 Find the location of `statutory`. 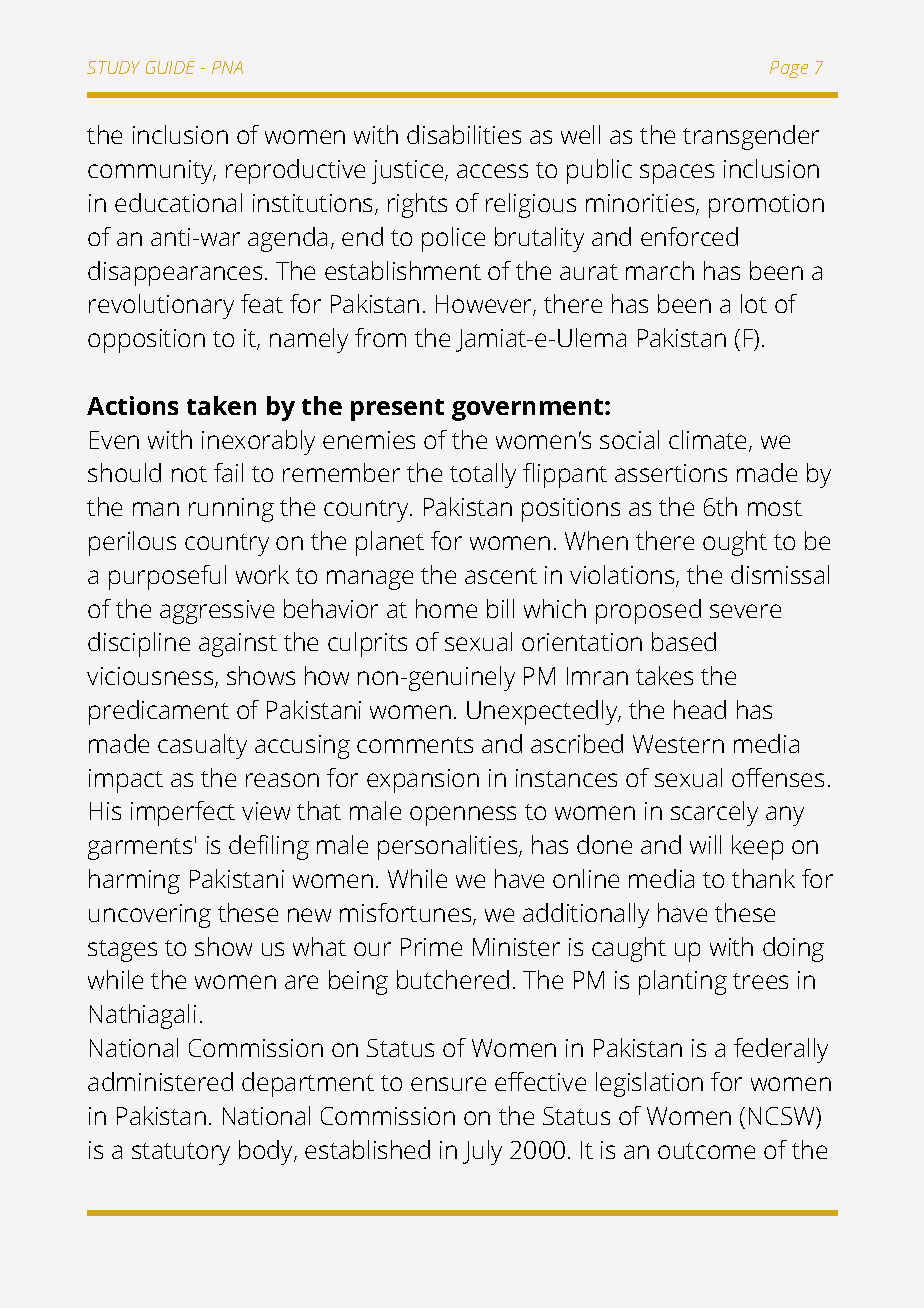

statutory is located at coordinates (181, 1154).
